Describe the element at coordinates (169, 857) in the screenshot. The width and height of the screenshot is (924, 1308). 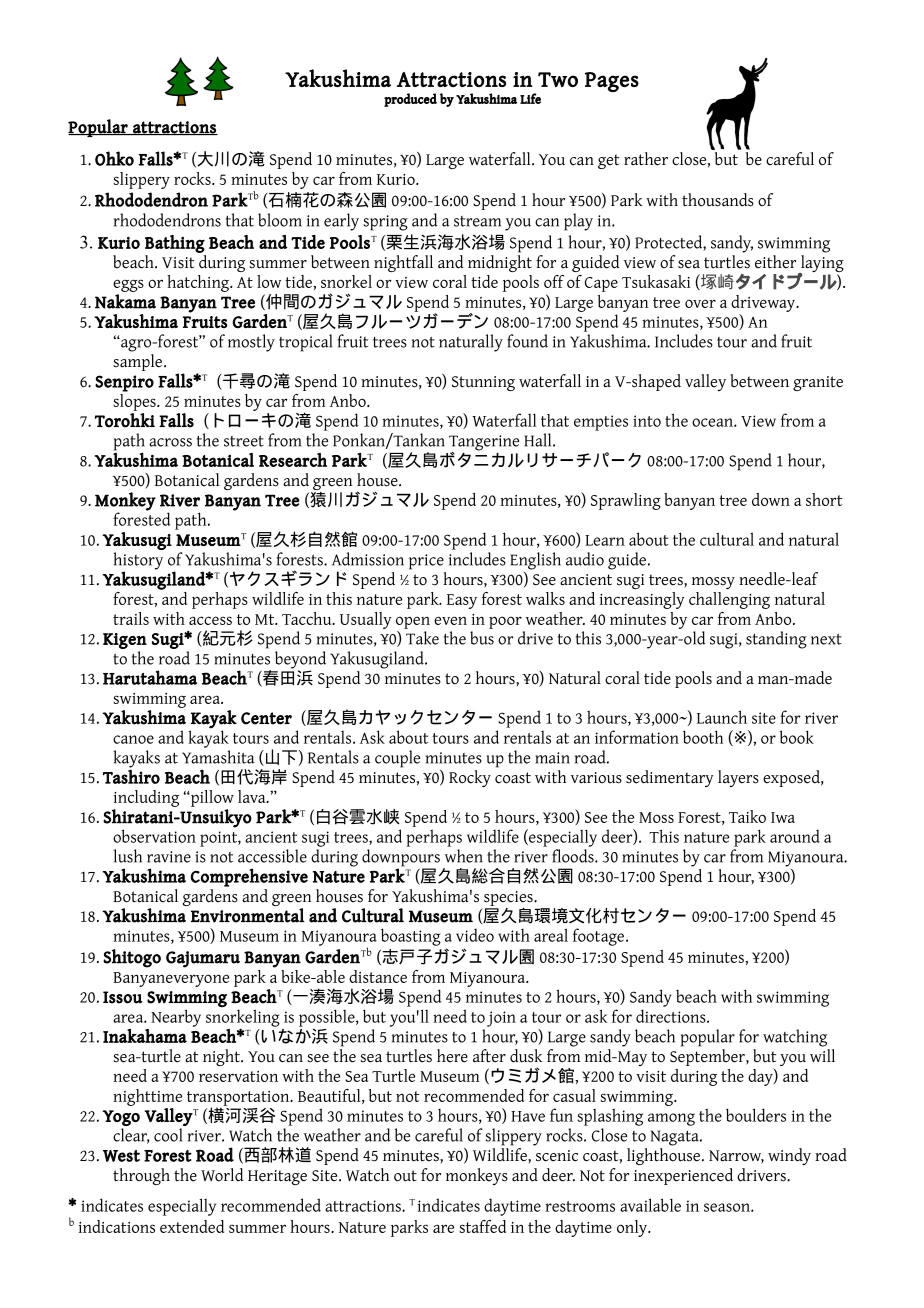
I see `ravine` at that location.
